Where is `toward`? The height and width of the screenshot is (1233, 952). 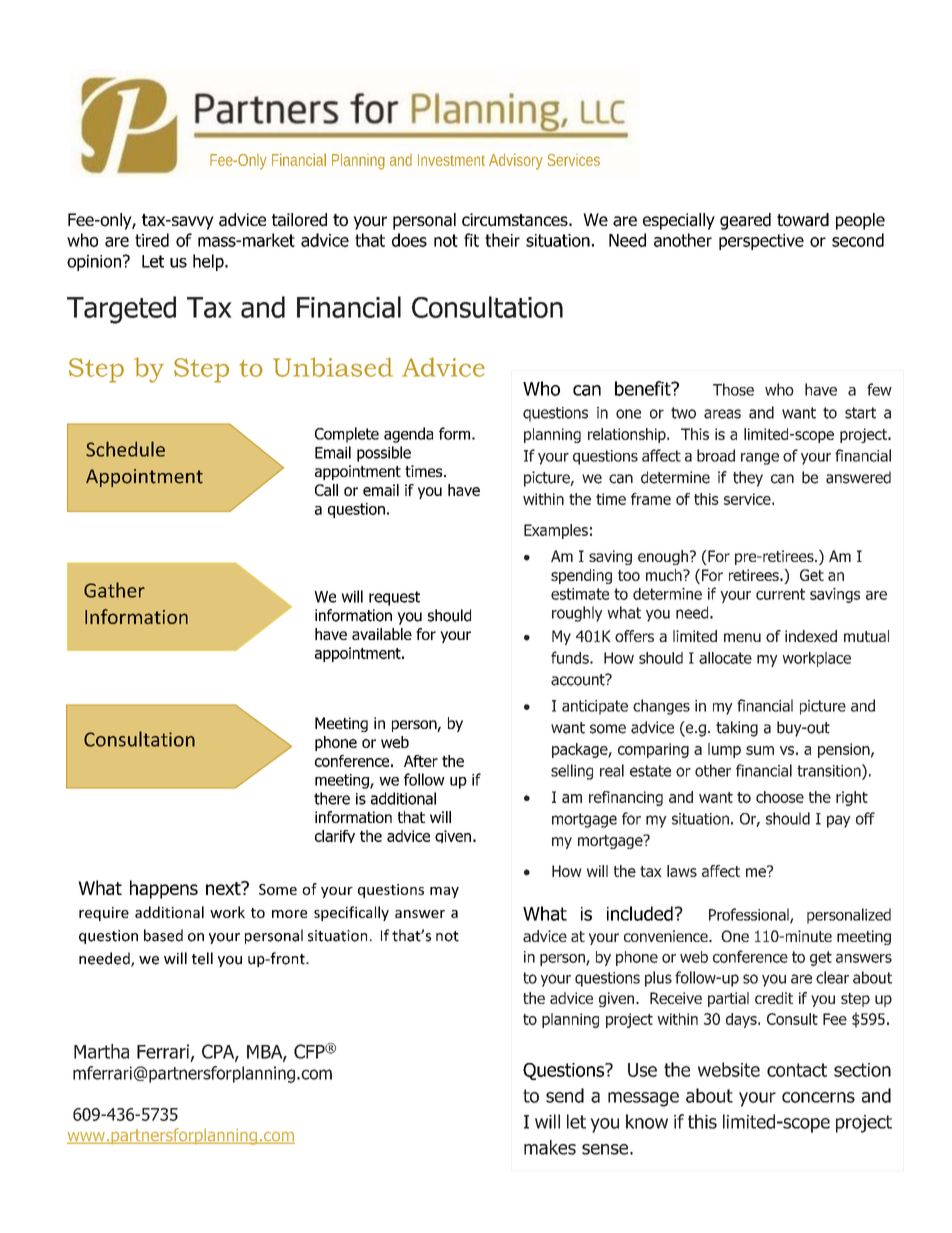
toward is located at coordinates (803, 220).
